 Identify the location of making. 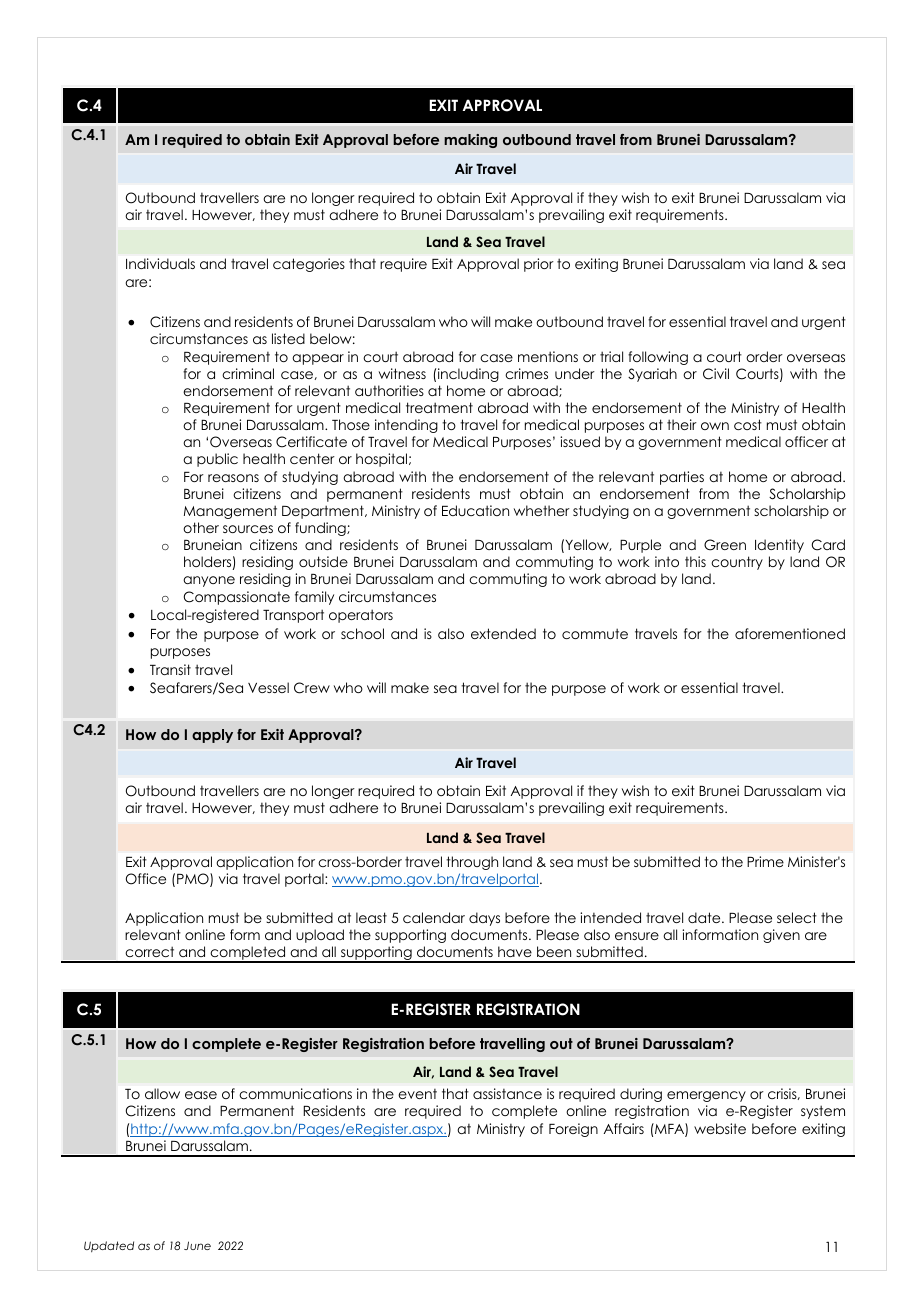
(470, 141).
